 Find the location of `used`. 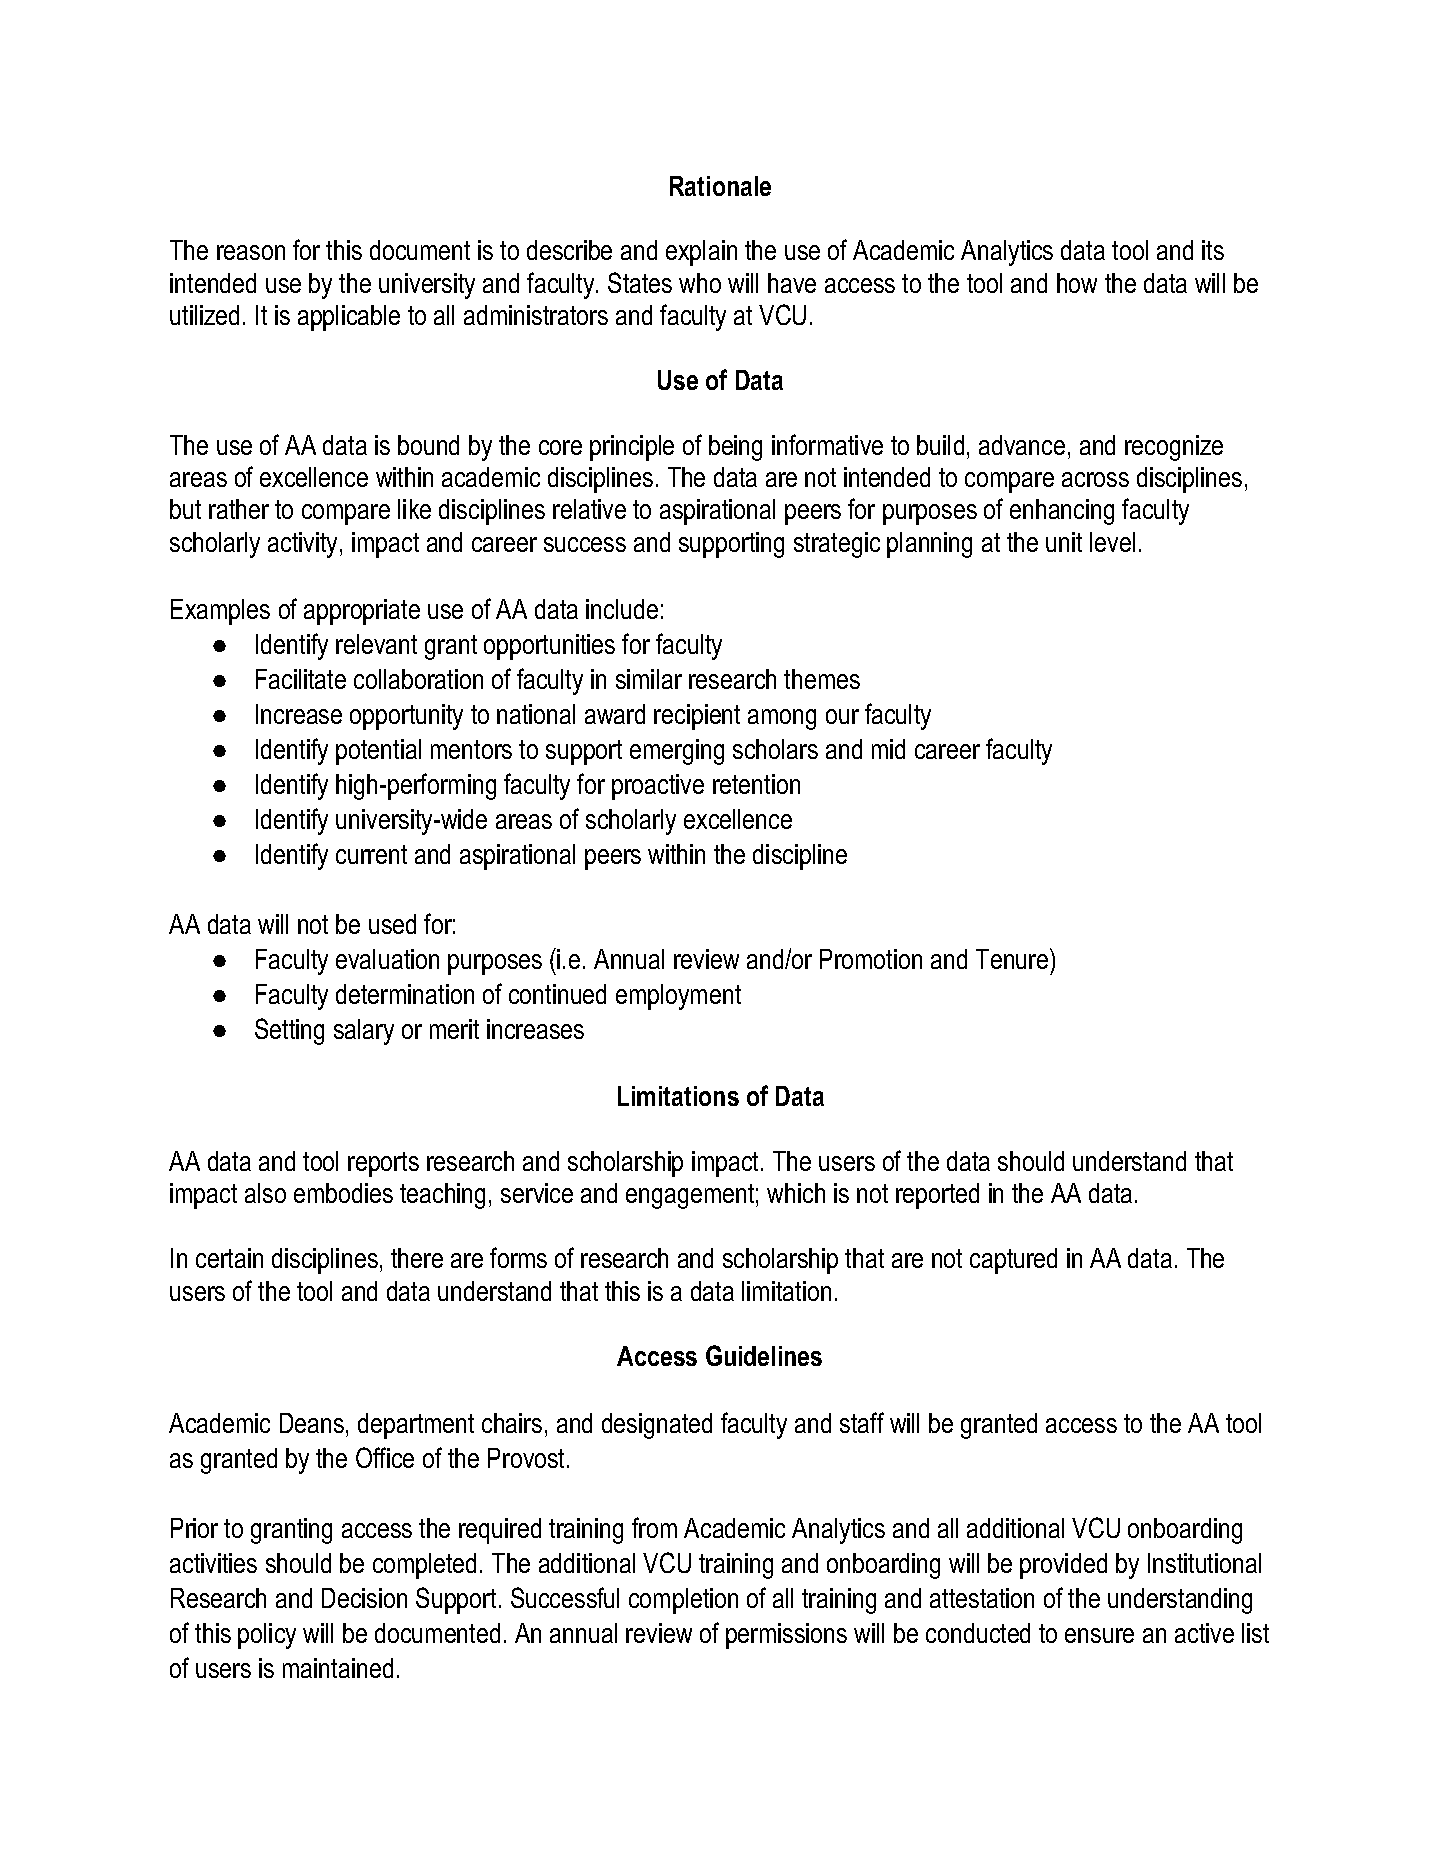

used is located at coordinates (392, 924).
